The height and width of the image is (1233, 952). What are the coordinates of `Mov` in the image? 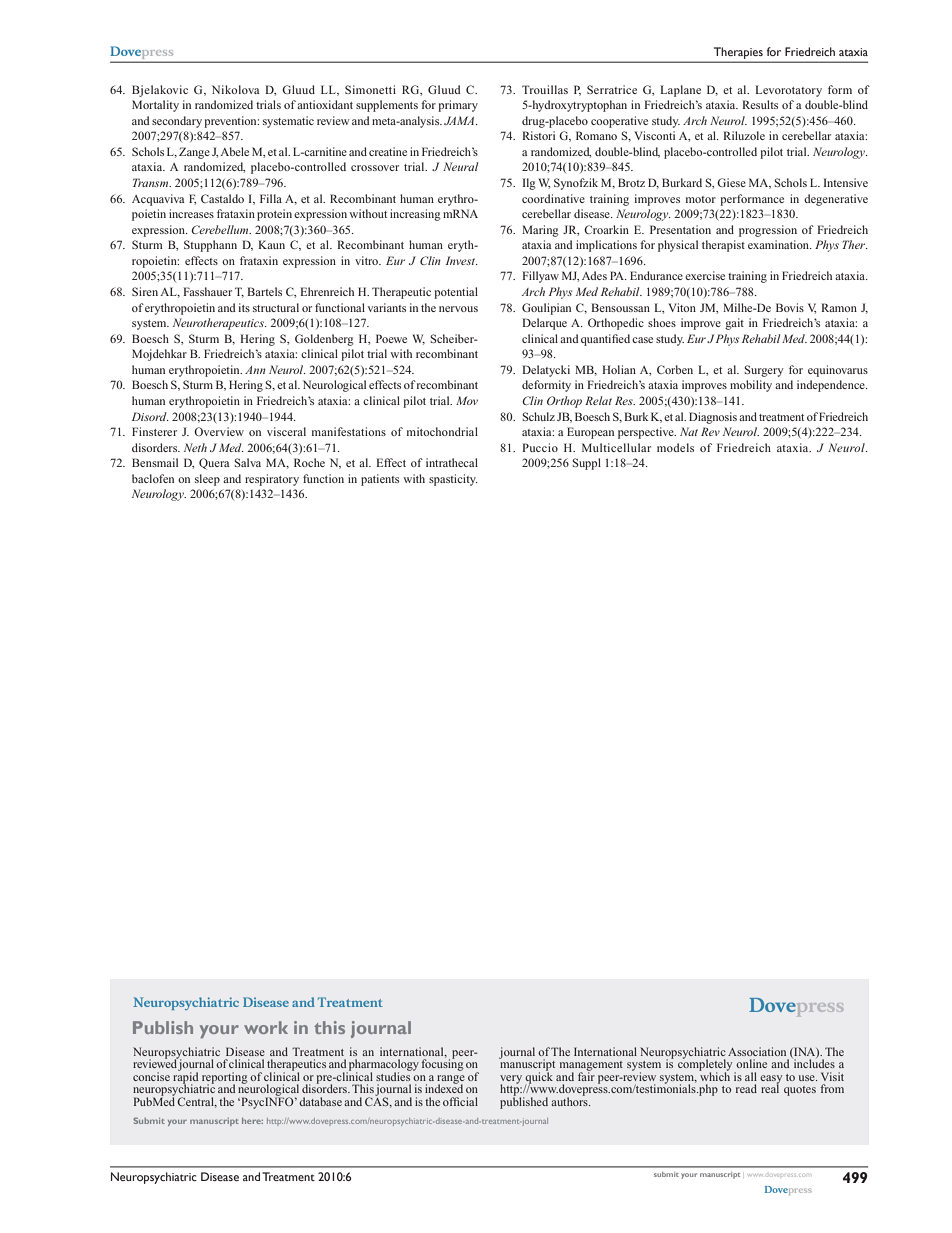 It's located at (467, 400).
